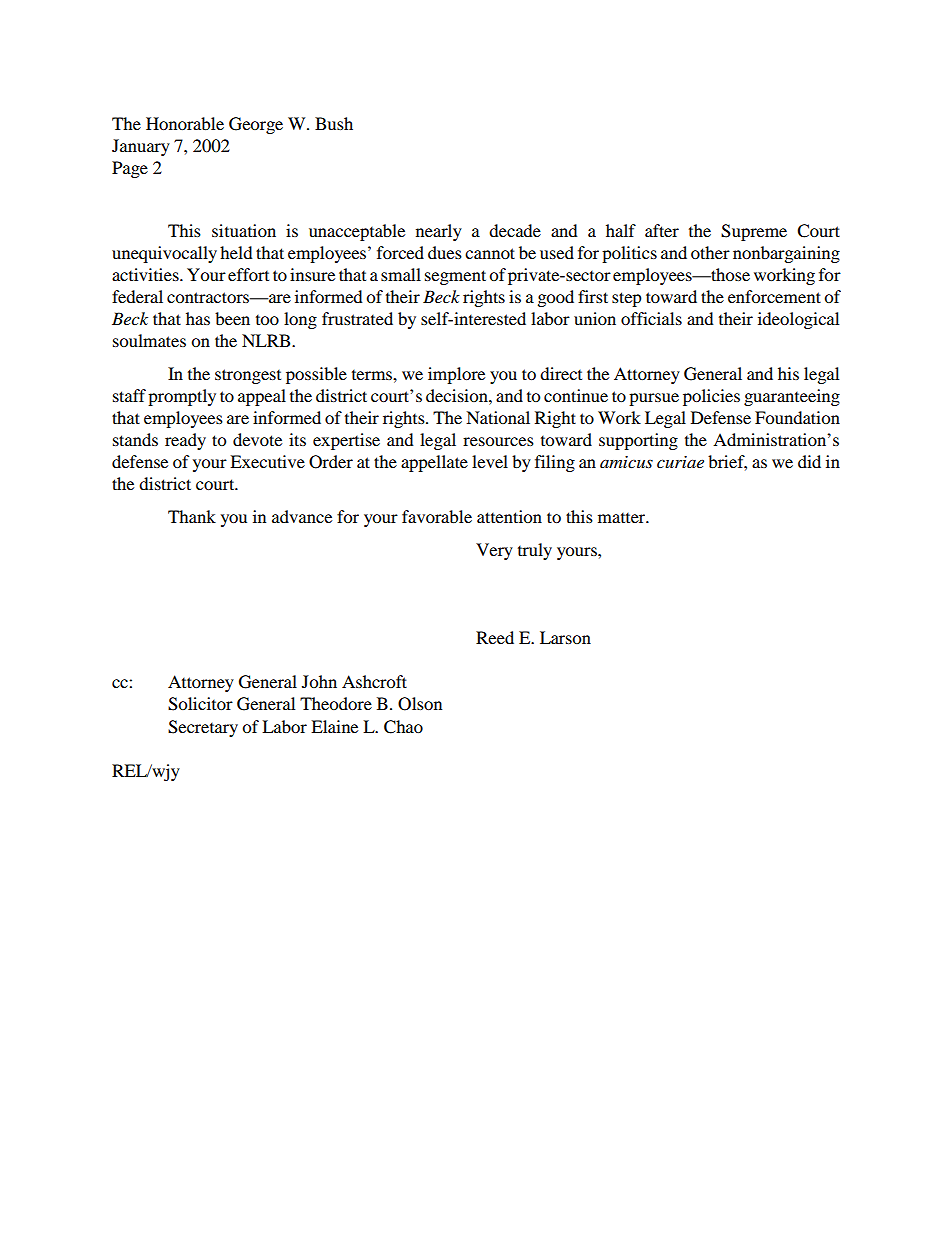 The width and height of the page is (952, 1233). What do you see at coordinates (494, 551) in the page?
I see `Very` at bounding box center [494, 551].
